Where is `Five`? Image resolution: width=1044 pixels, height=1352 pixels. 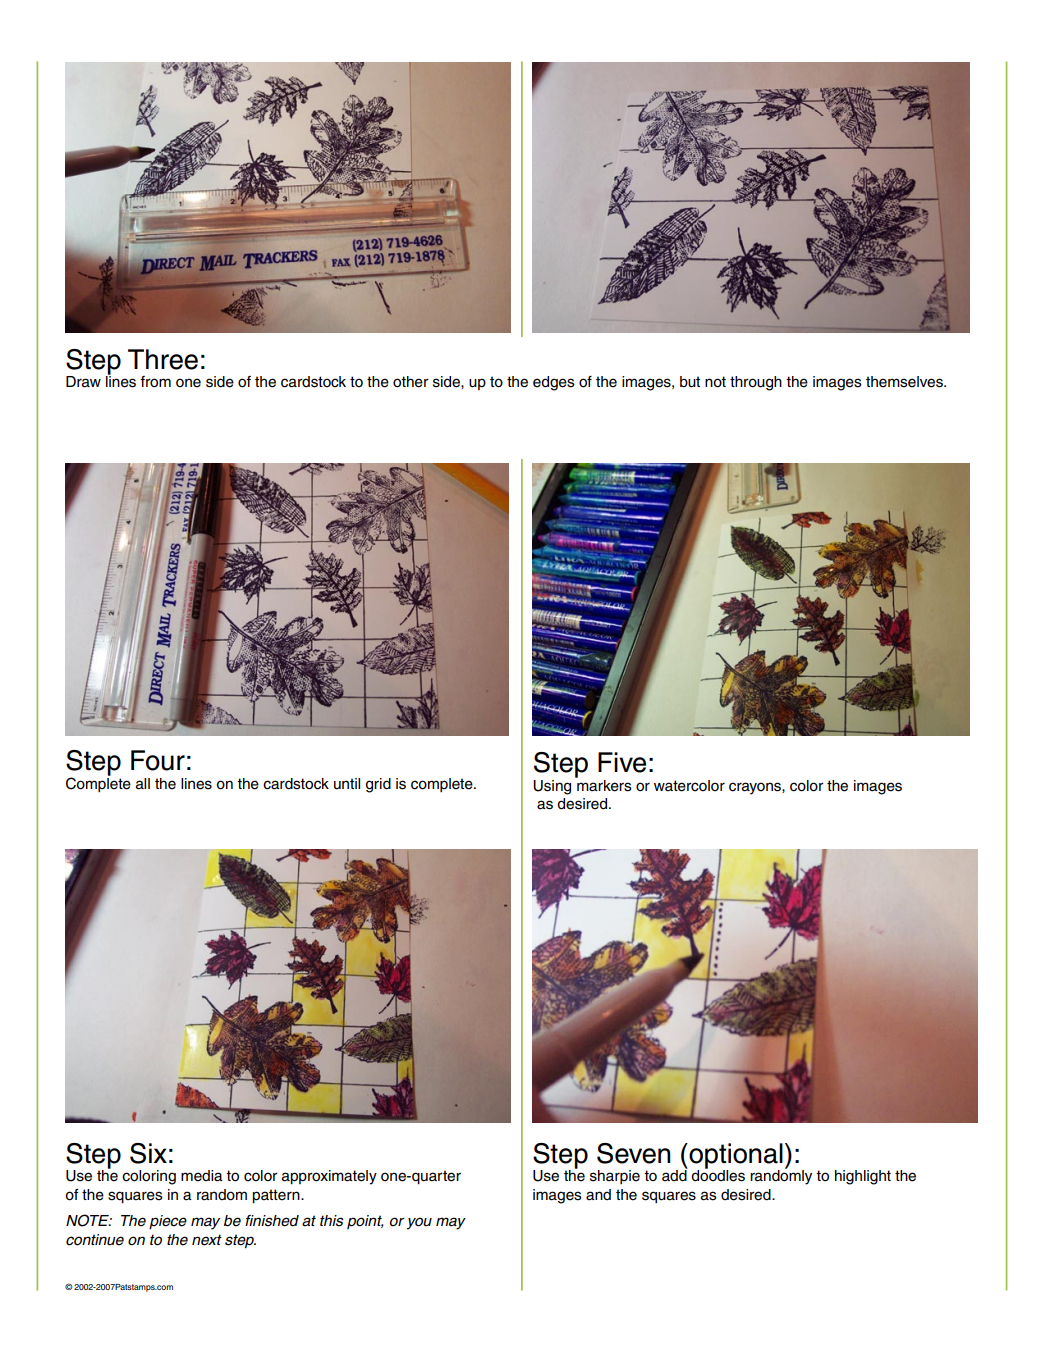
Five is located at coordinates (622, 762).
